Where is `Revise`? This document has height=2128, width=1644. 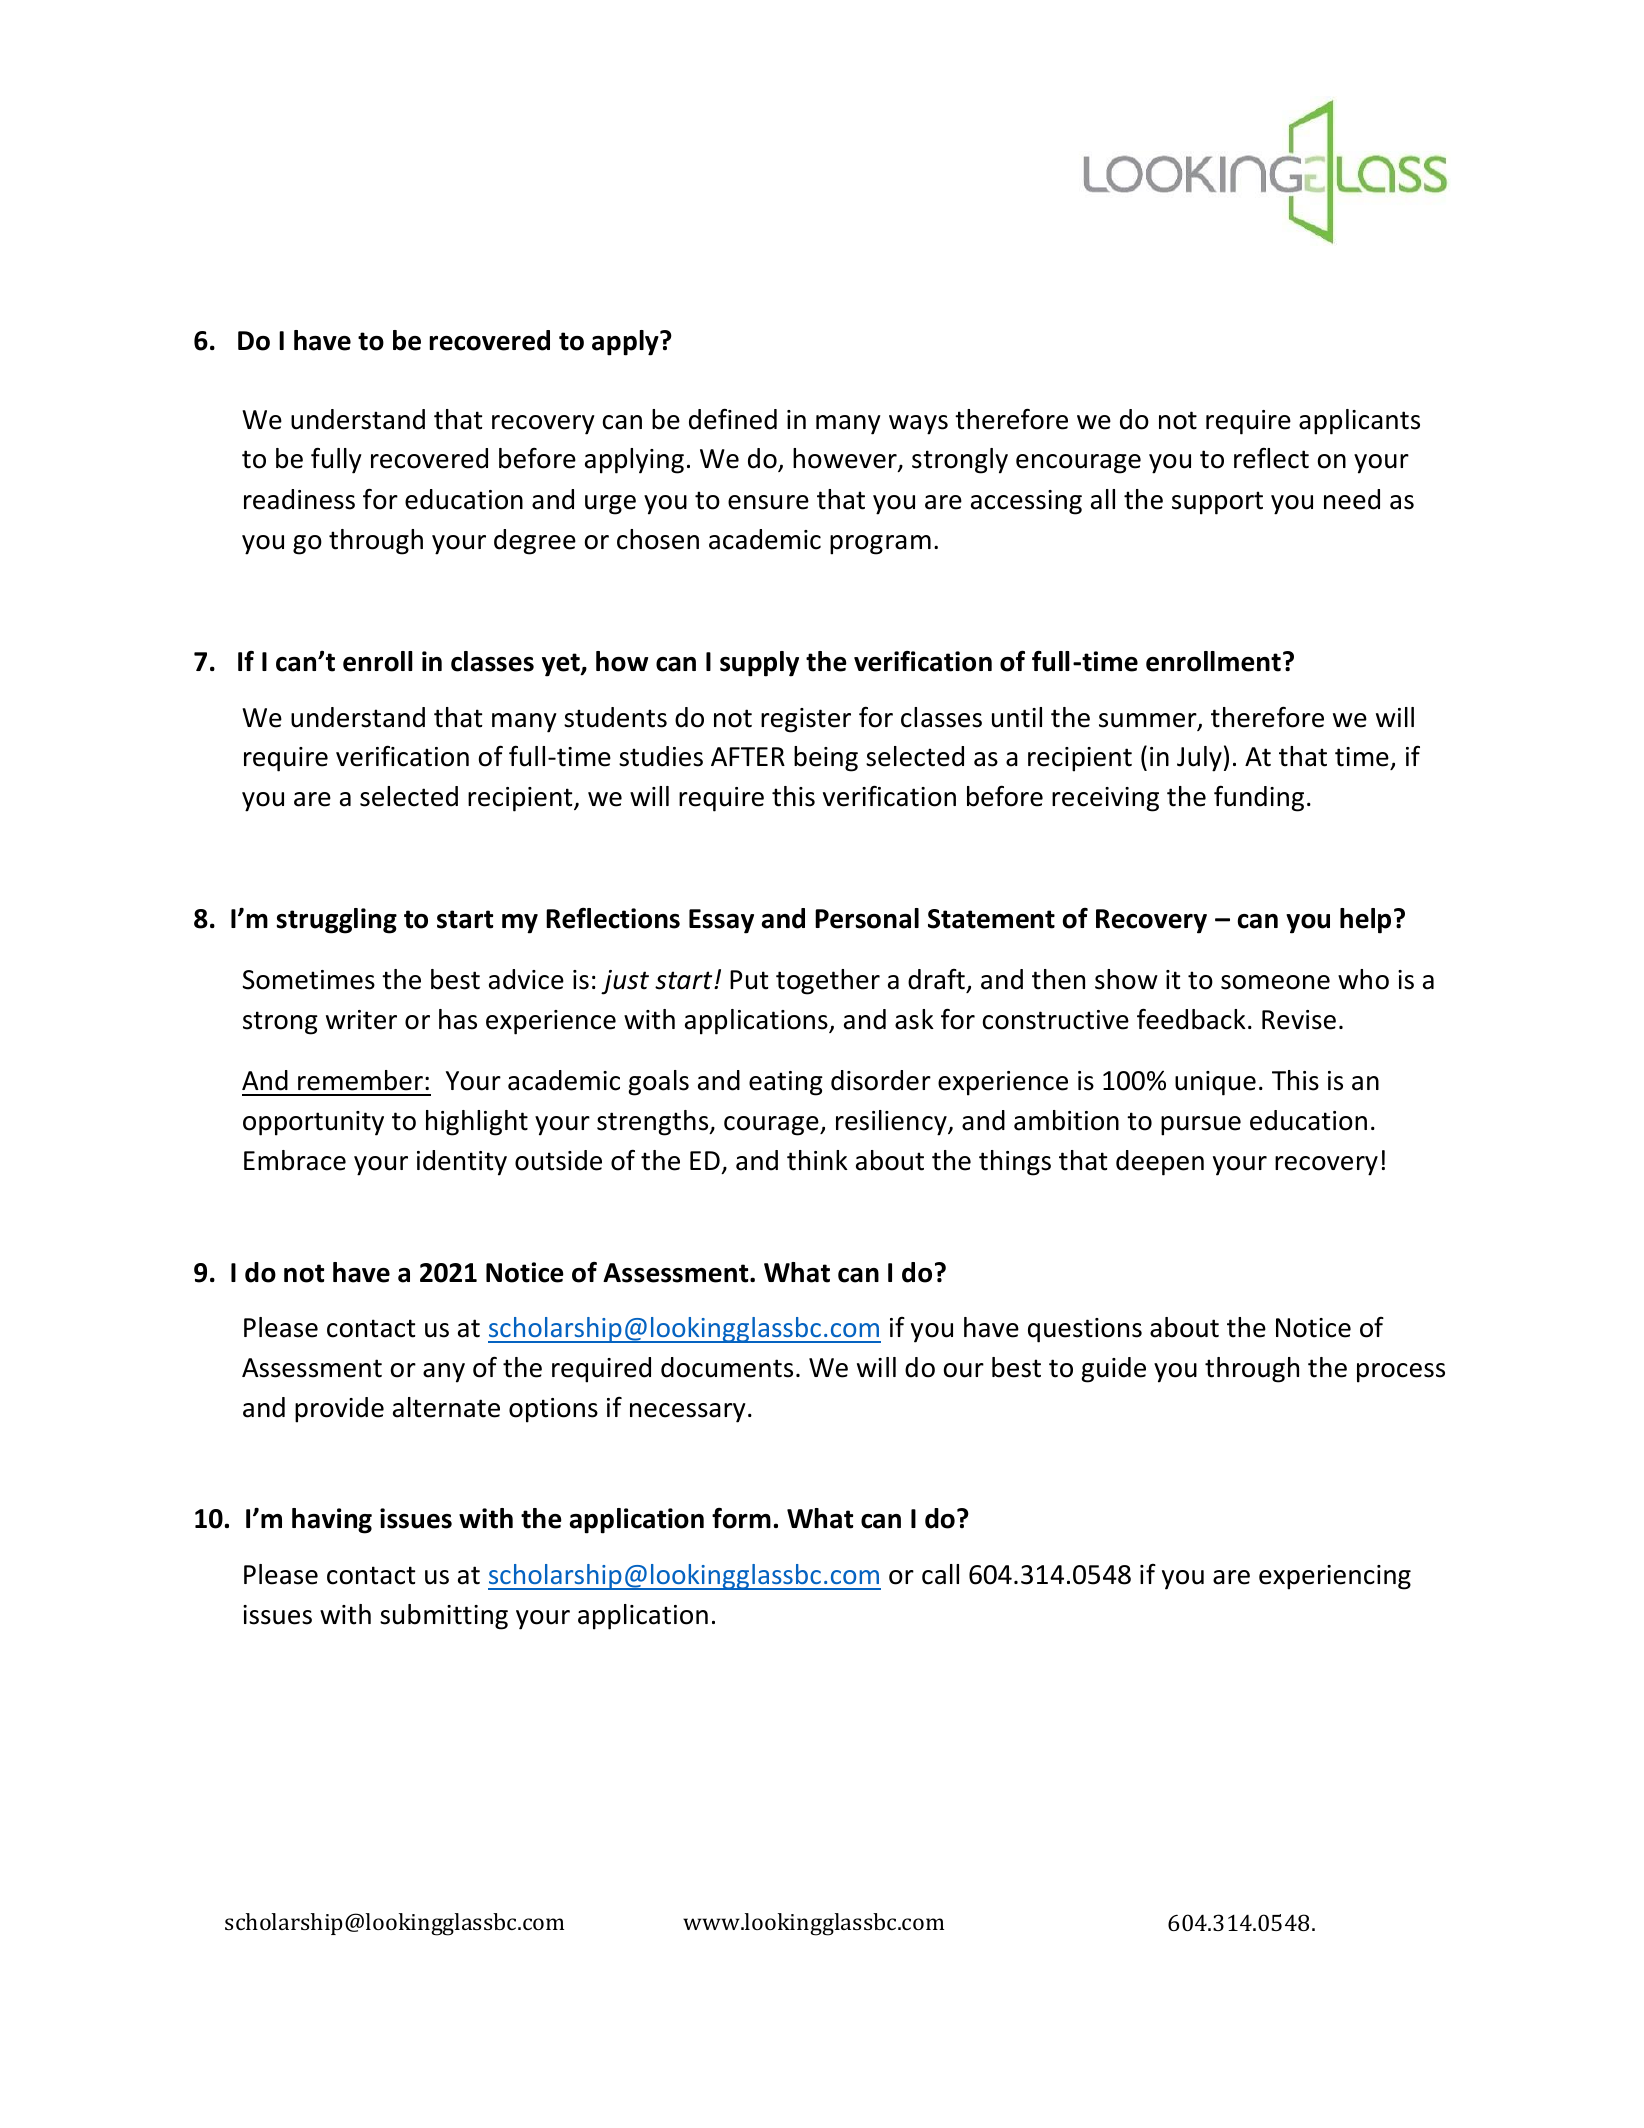 Revise is located at coordinates (1299, 1020).
